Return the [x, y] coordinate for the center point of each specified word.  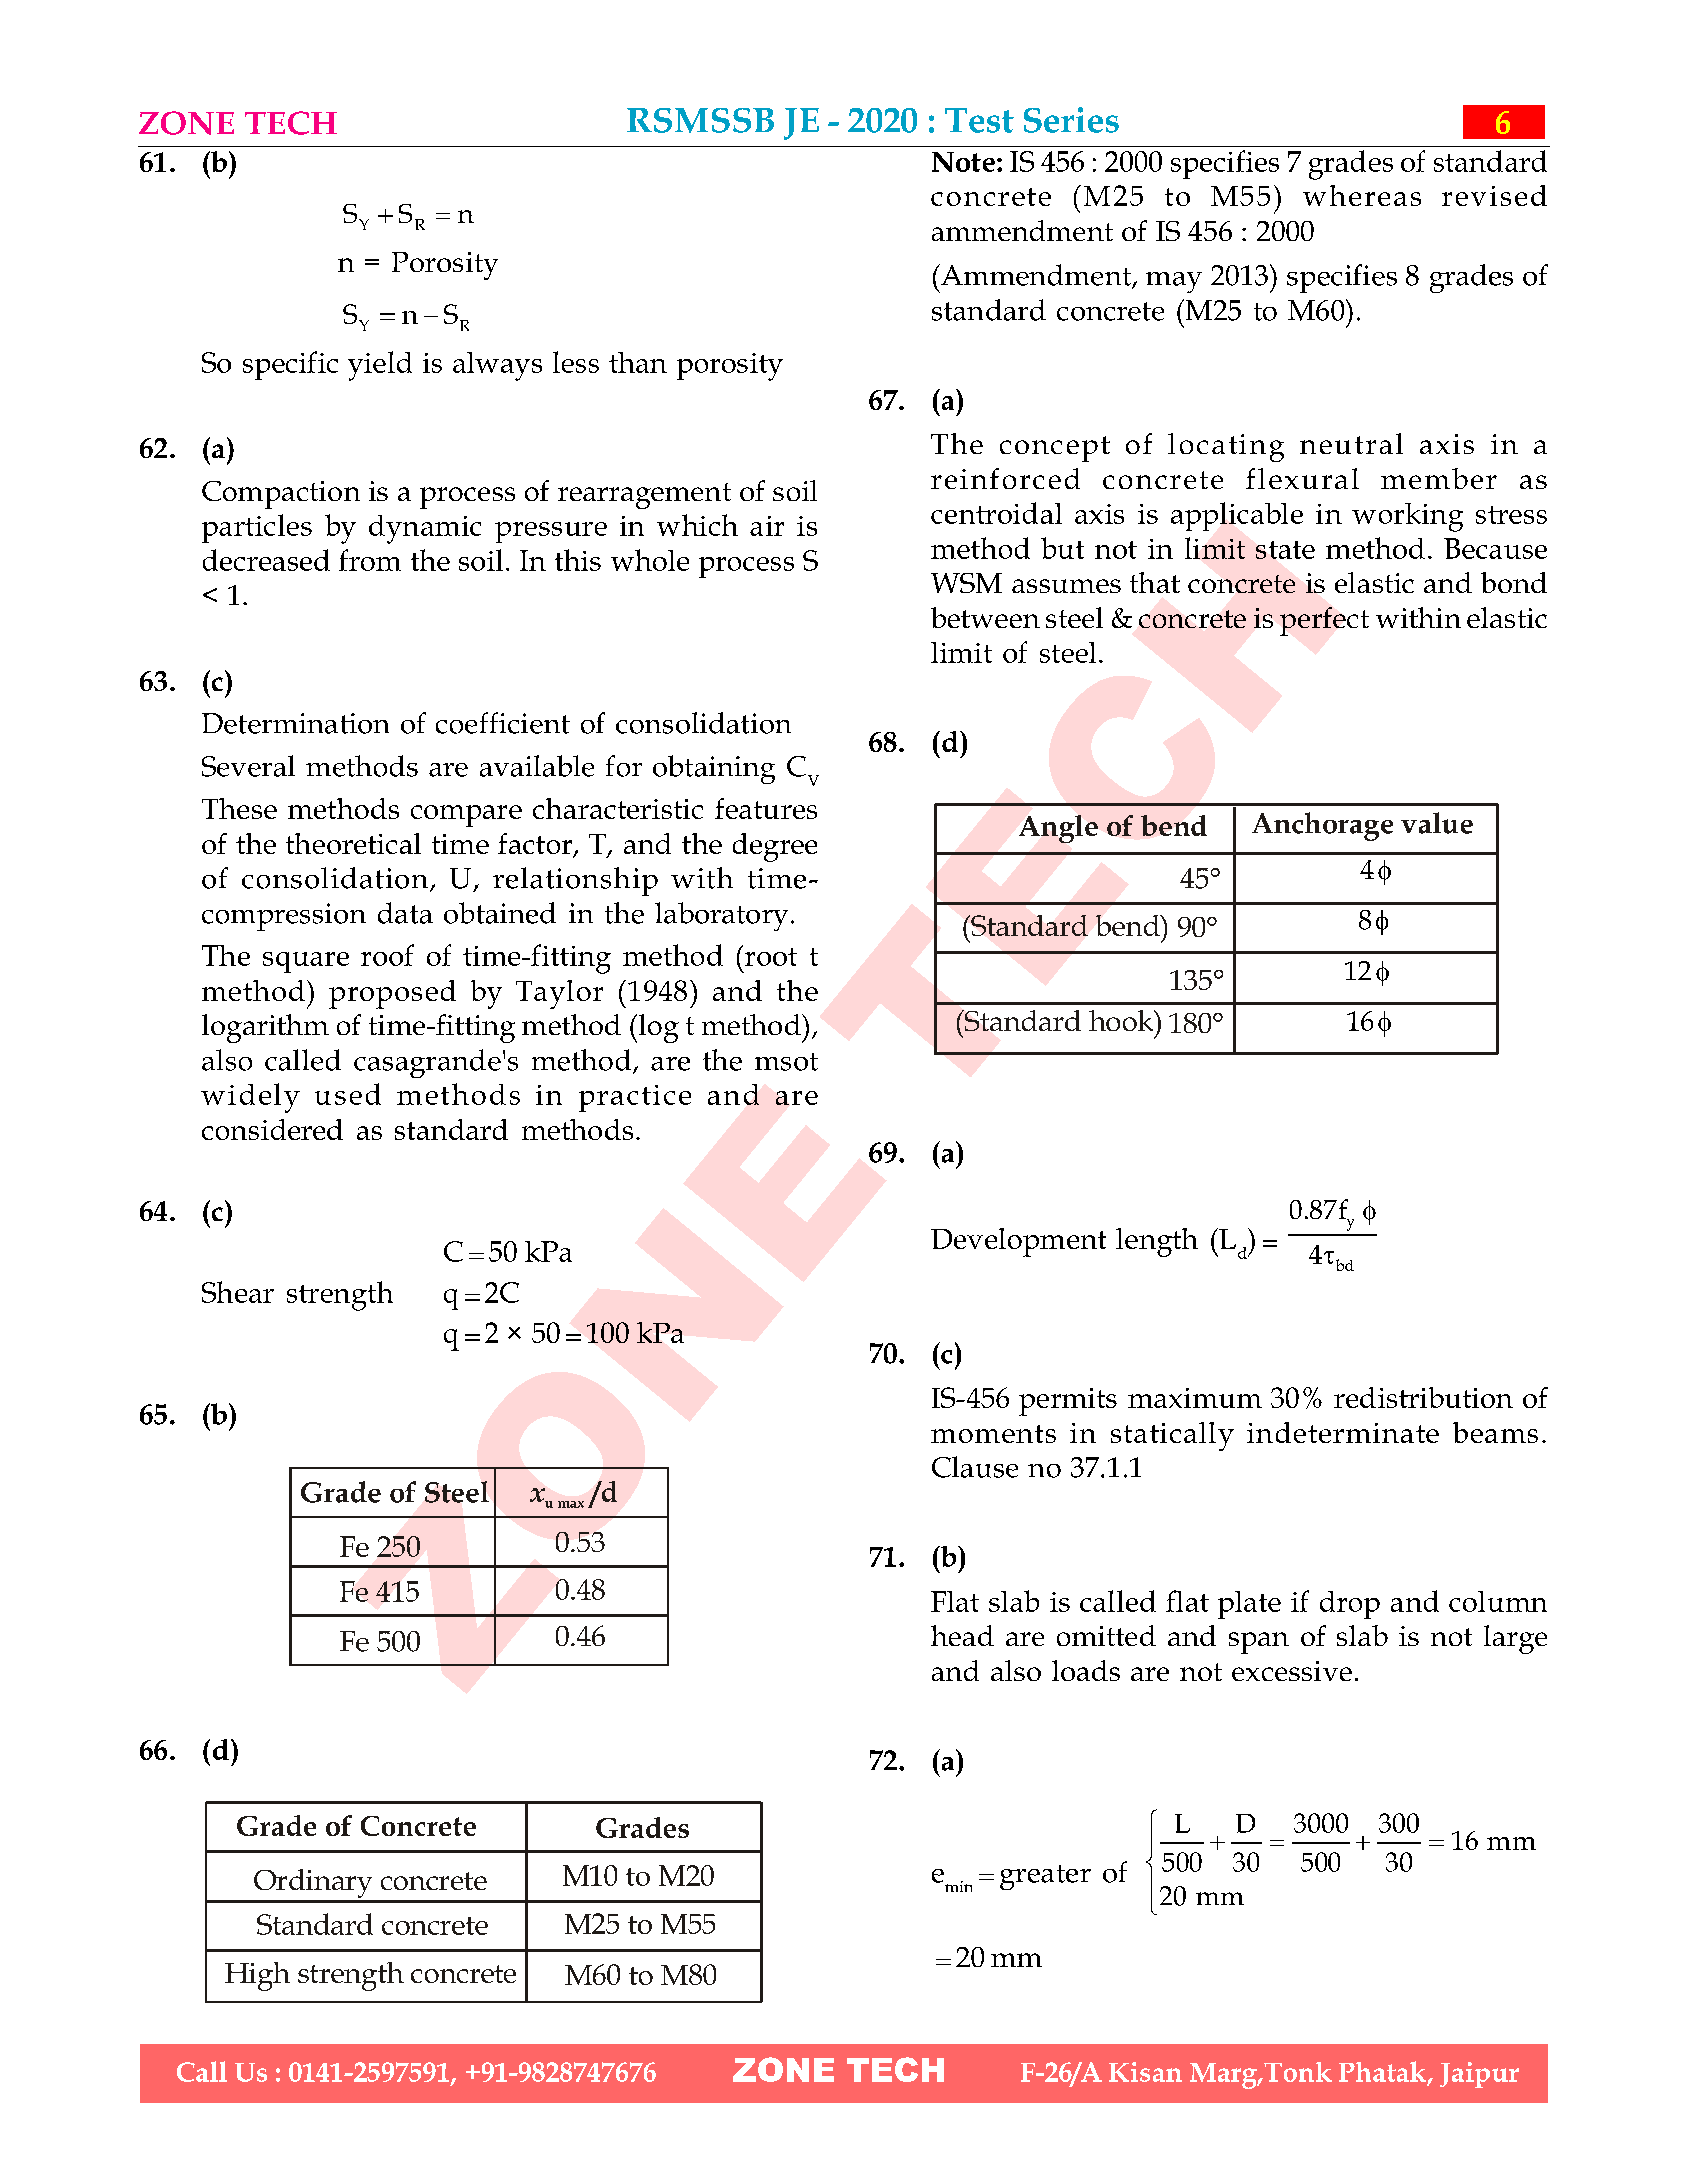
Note [963, 162]
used [348, 1094]
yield [380, 366]
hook [1122, 1020]
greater [1045, 1877]
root [769, 955]
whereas [1362, 195]
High [257, 1976]
